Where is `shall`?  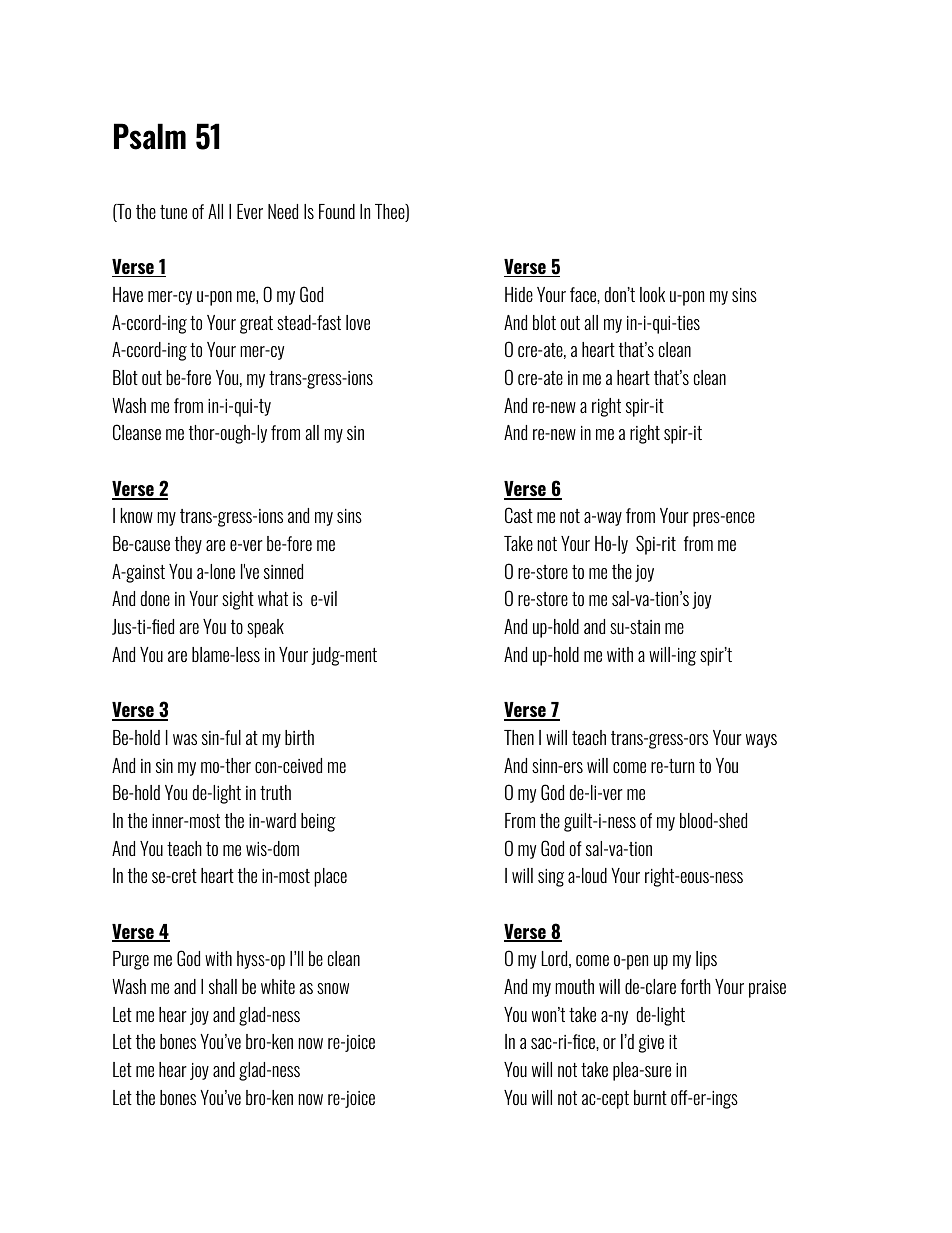
shall is located at coordinates (223, 986).
